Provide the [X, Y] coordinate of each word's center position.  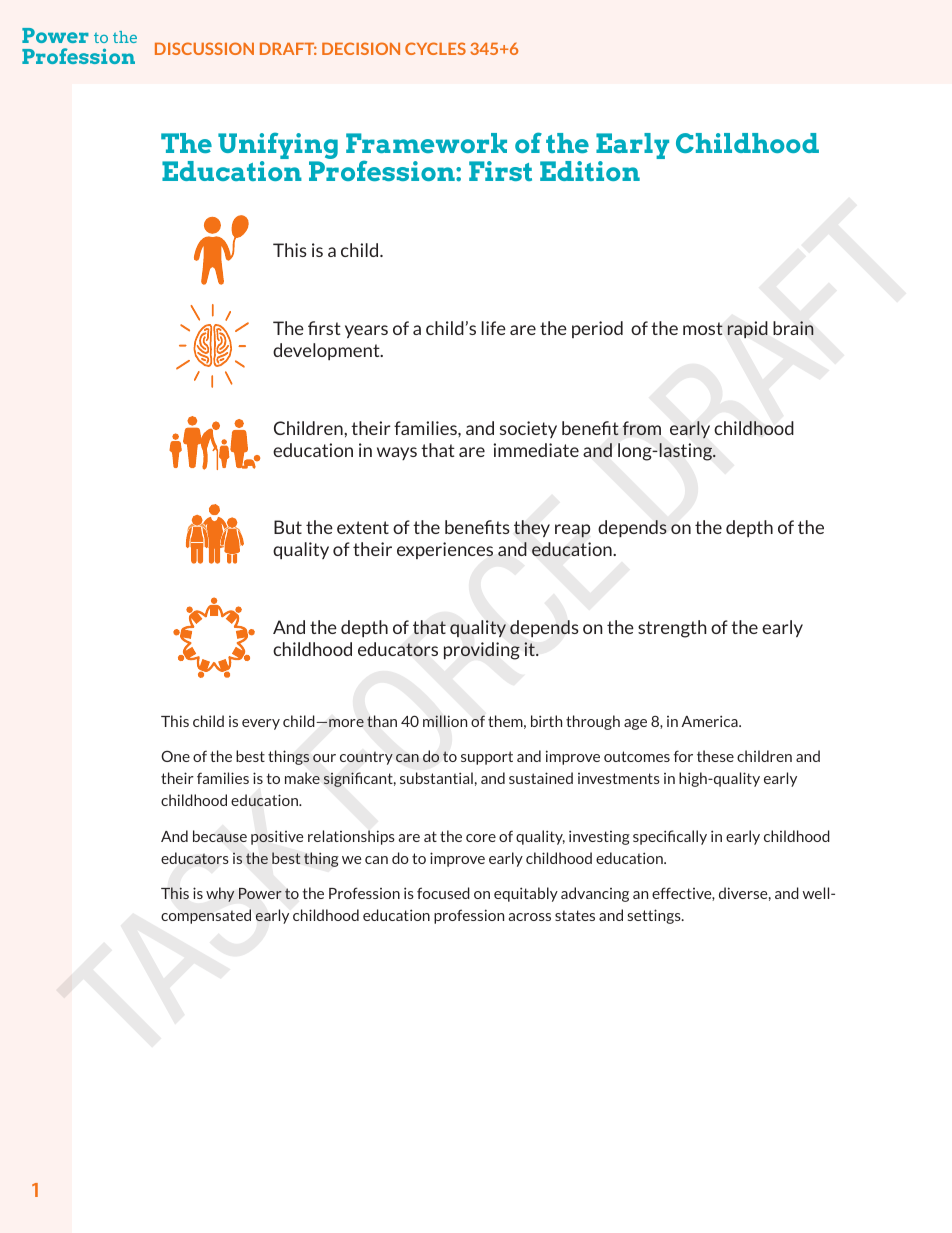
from [642, 428]
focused [443, 893]
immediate [536, 450]
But [288, 527]
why [220, 894]
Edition [590, 171]
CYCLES [435, 48]
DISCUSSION [204, 48]
